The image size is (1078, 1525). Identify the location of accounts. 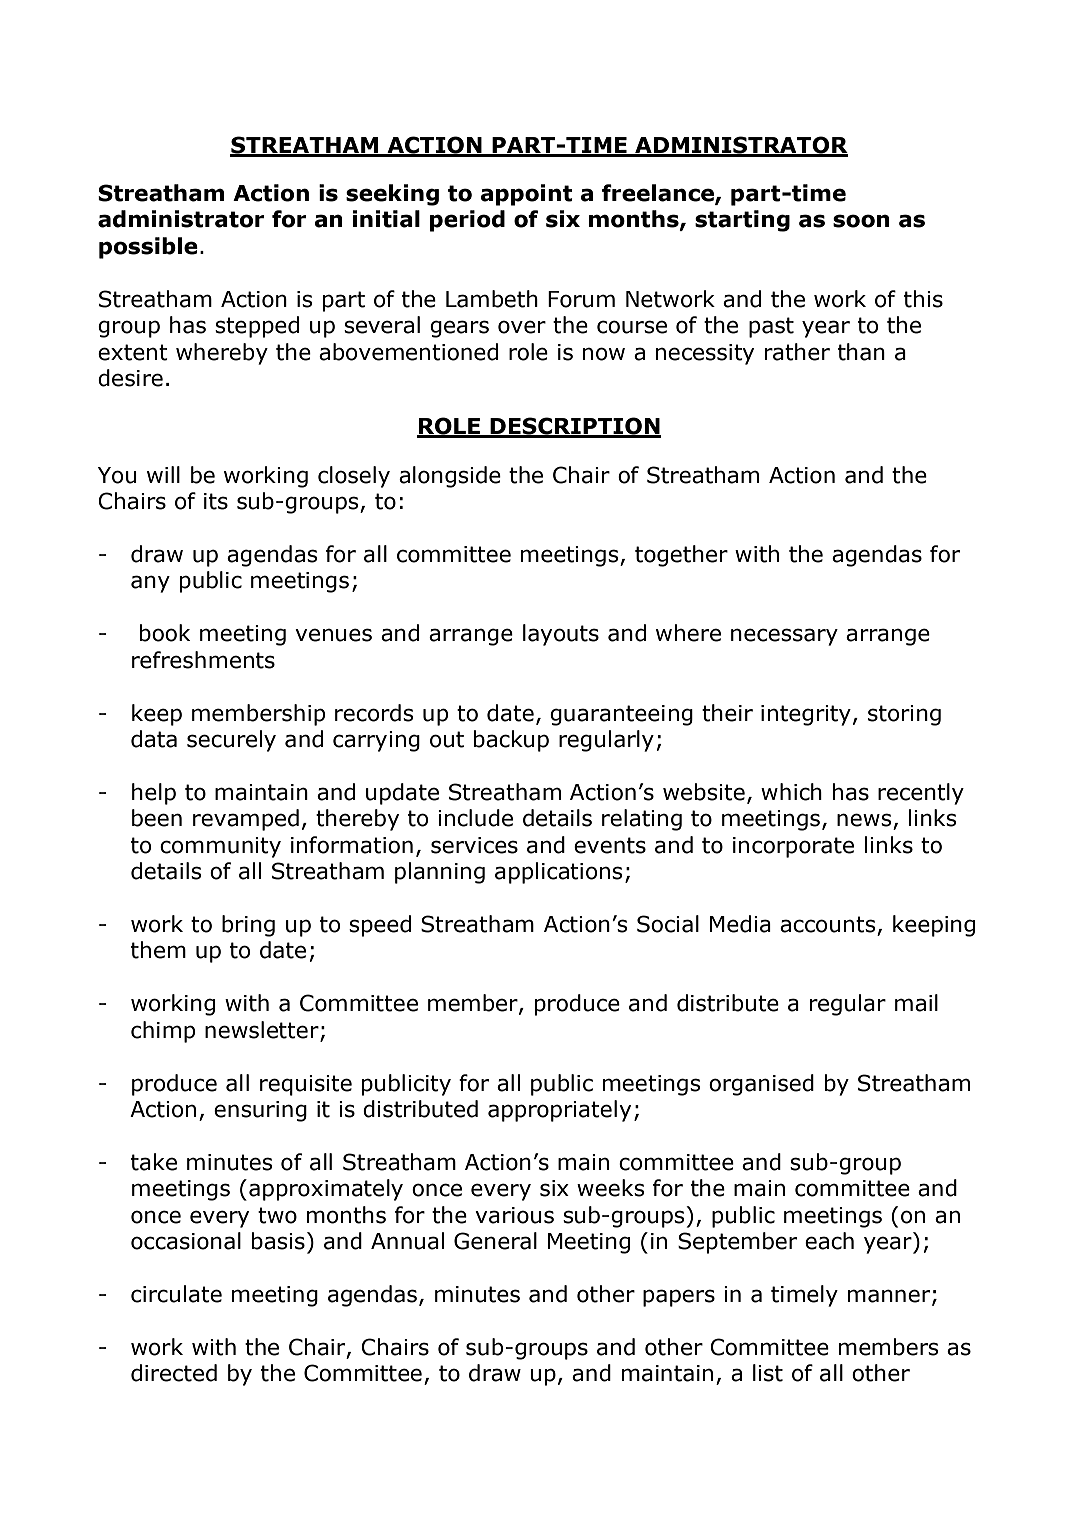
(829, 925).
